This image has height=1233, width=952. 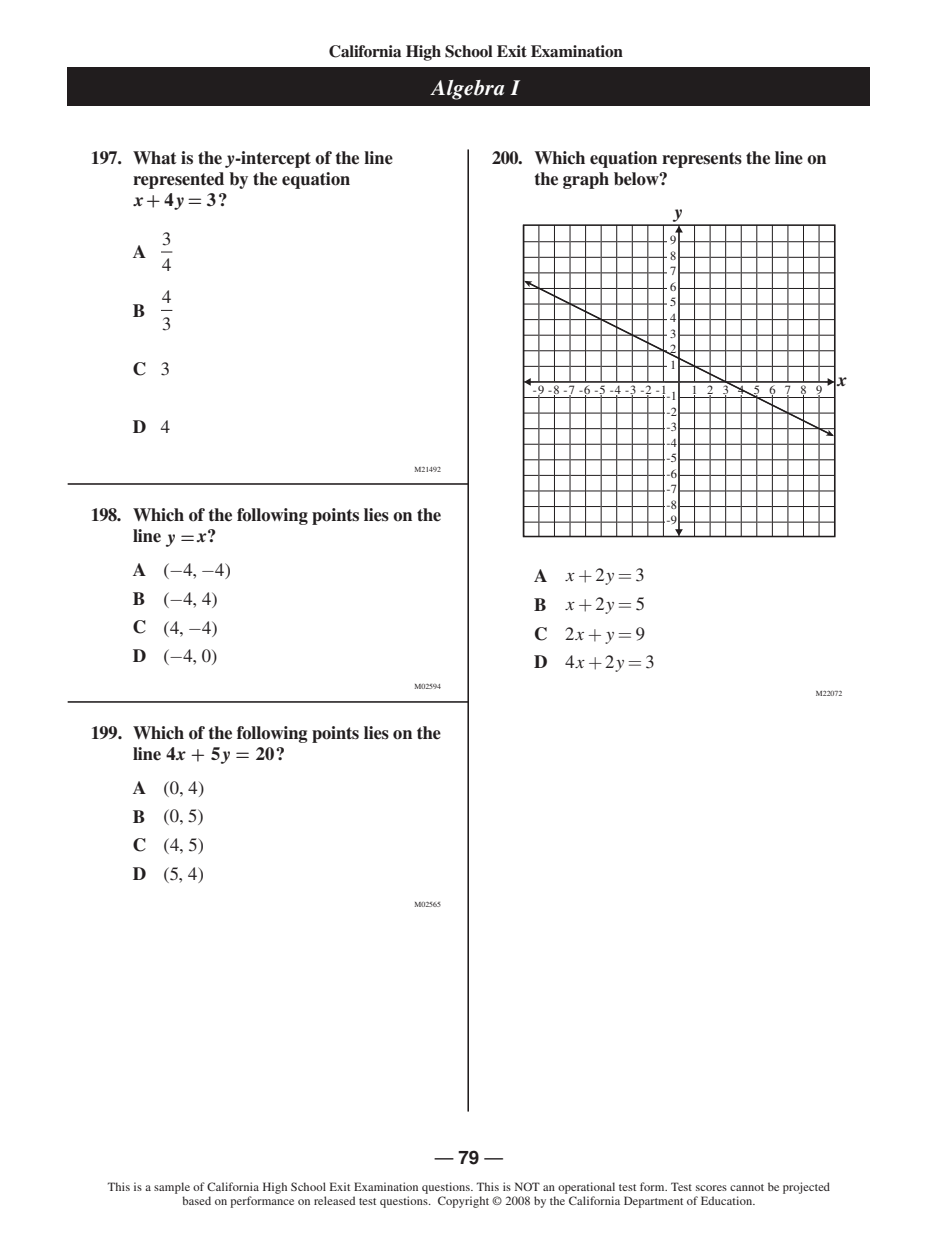 What do you see at coordinates (586, 180) in the image?
I see `graph` at bounding box center [586, 180].
